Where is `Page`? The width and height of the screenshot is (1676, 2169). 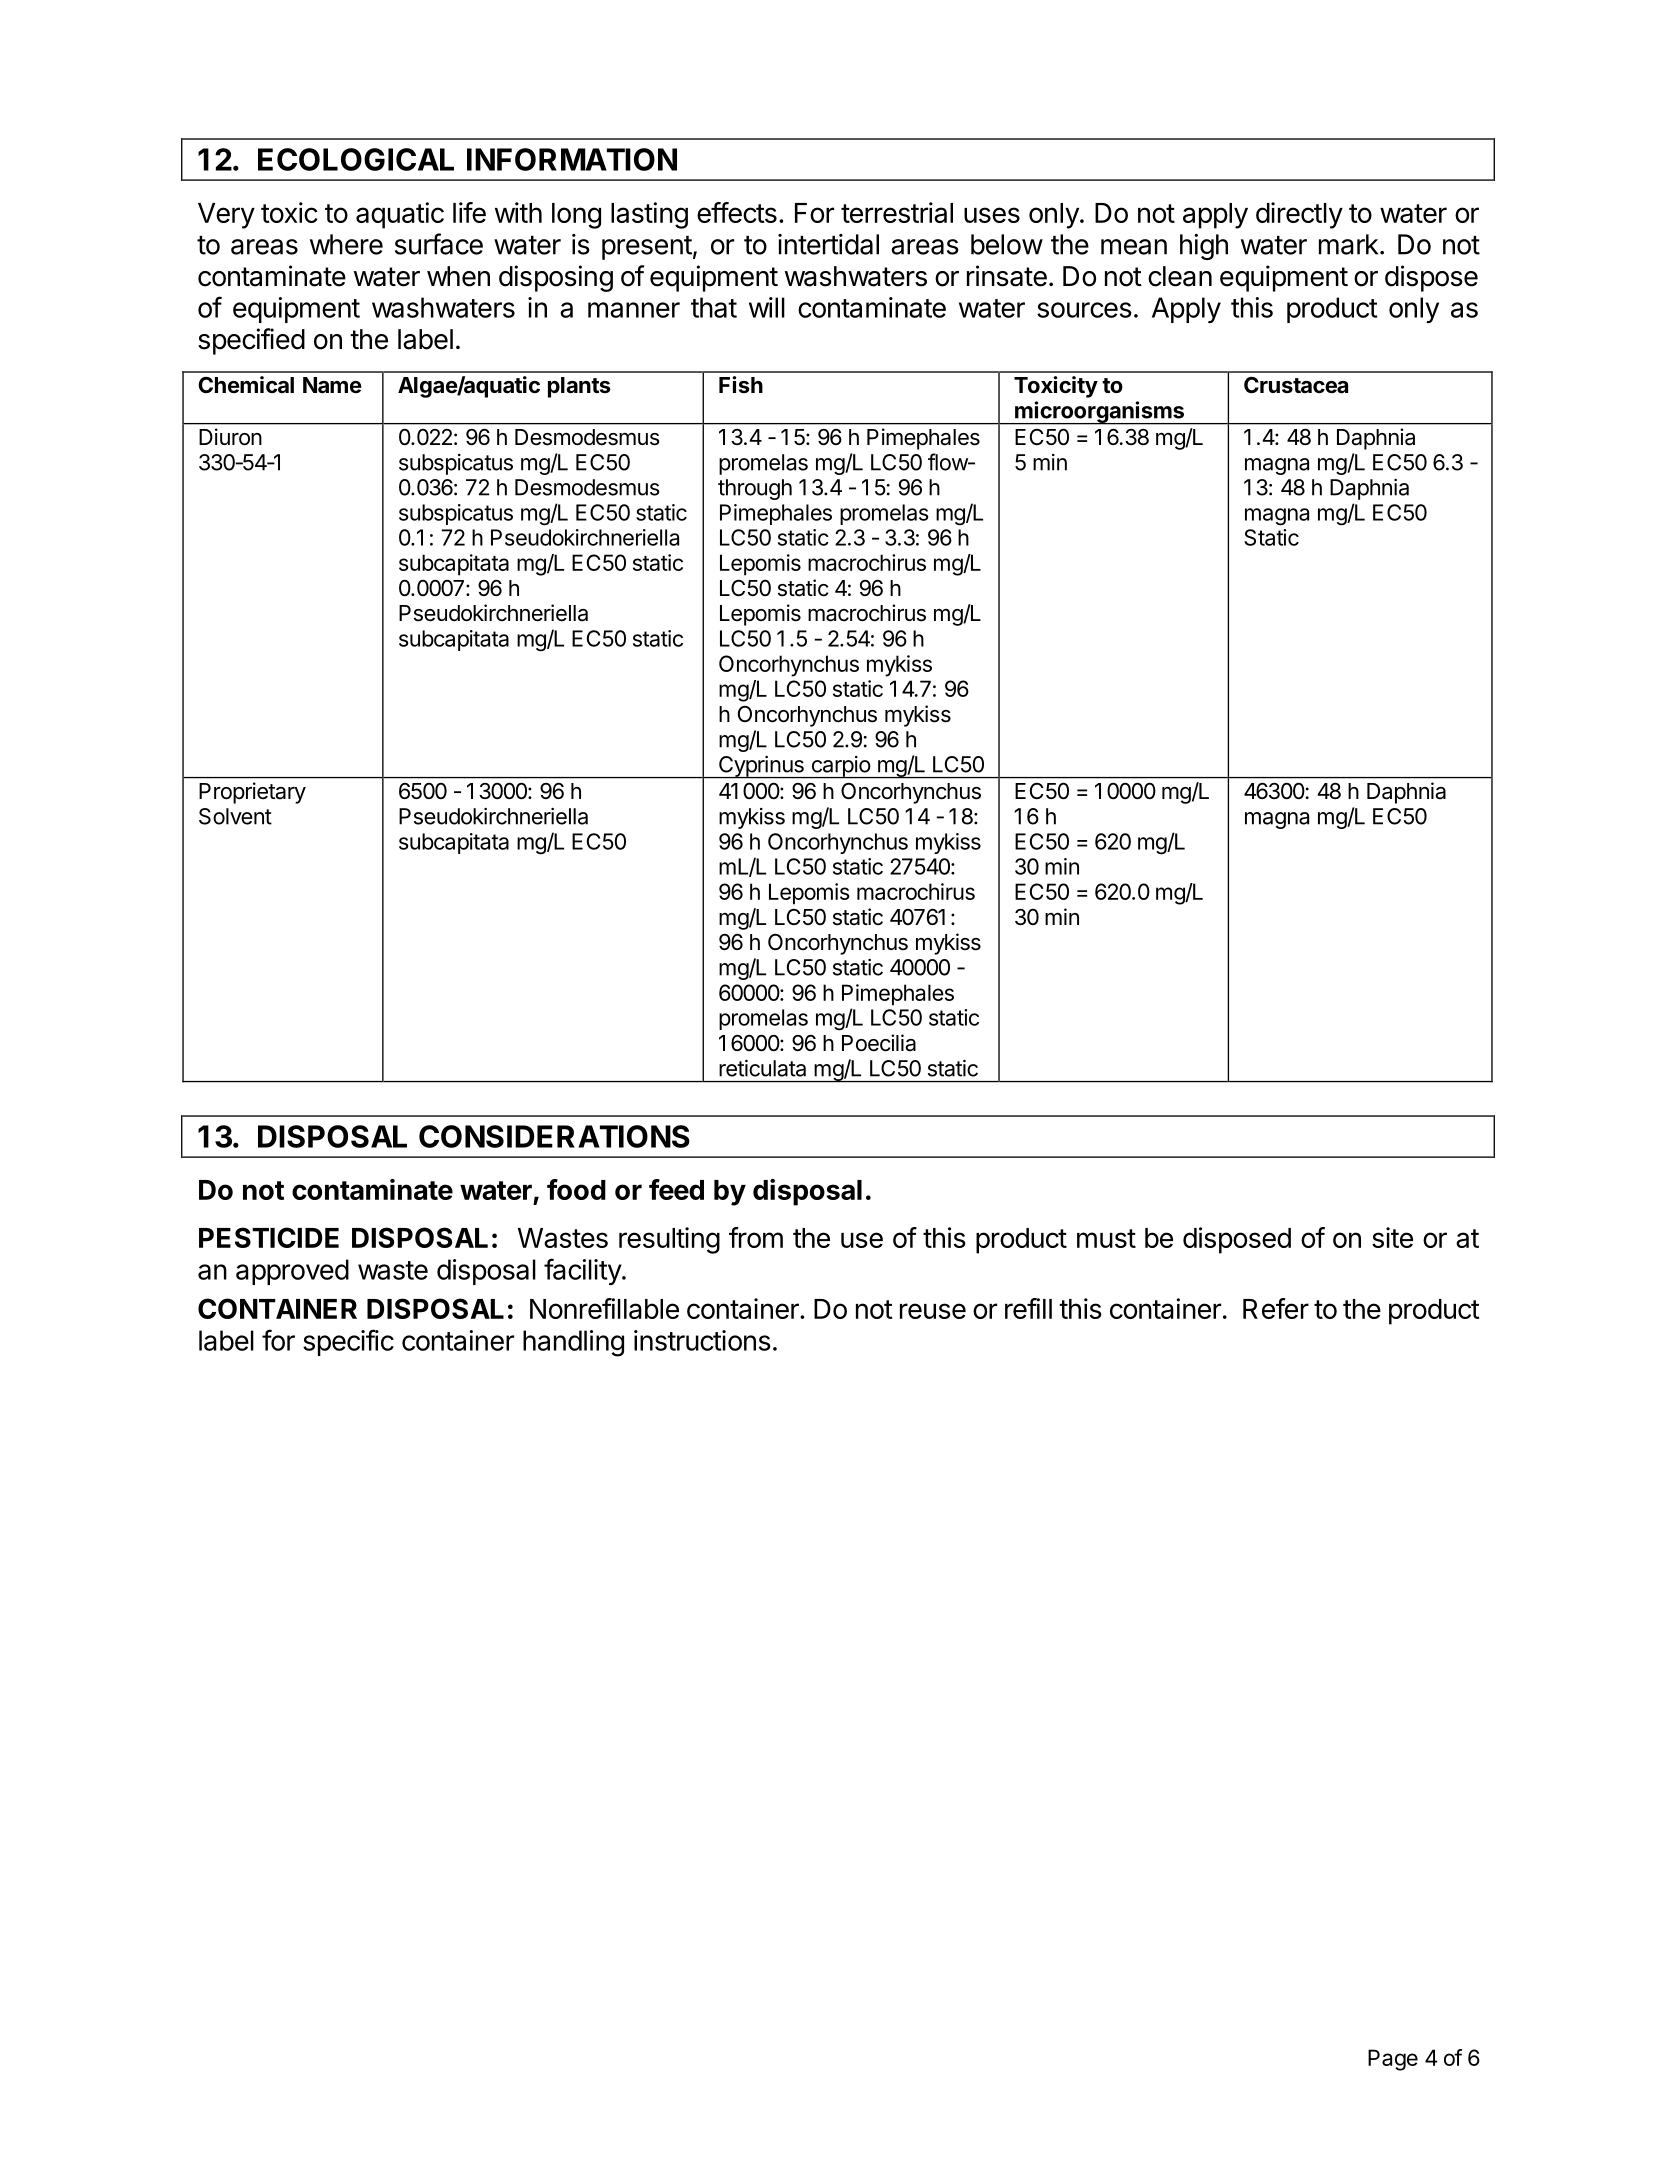
Page is located at coordinates (1393, 2060).
